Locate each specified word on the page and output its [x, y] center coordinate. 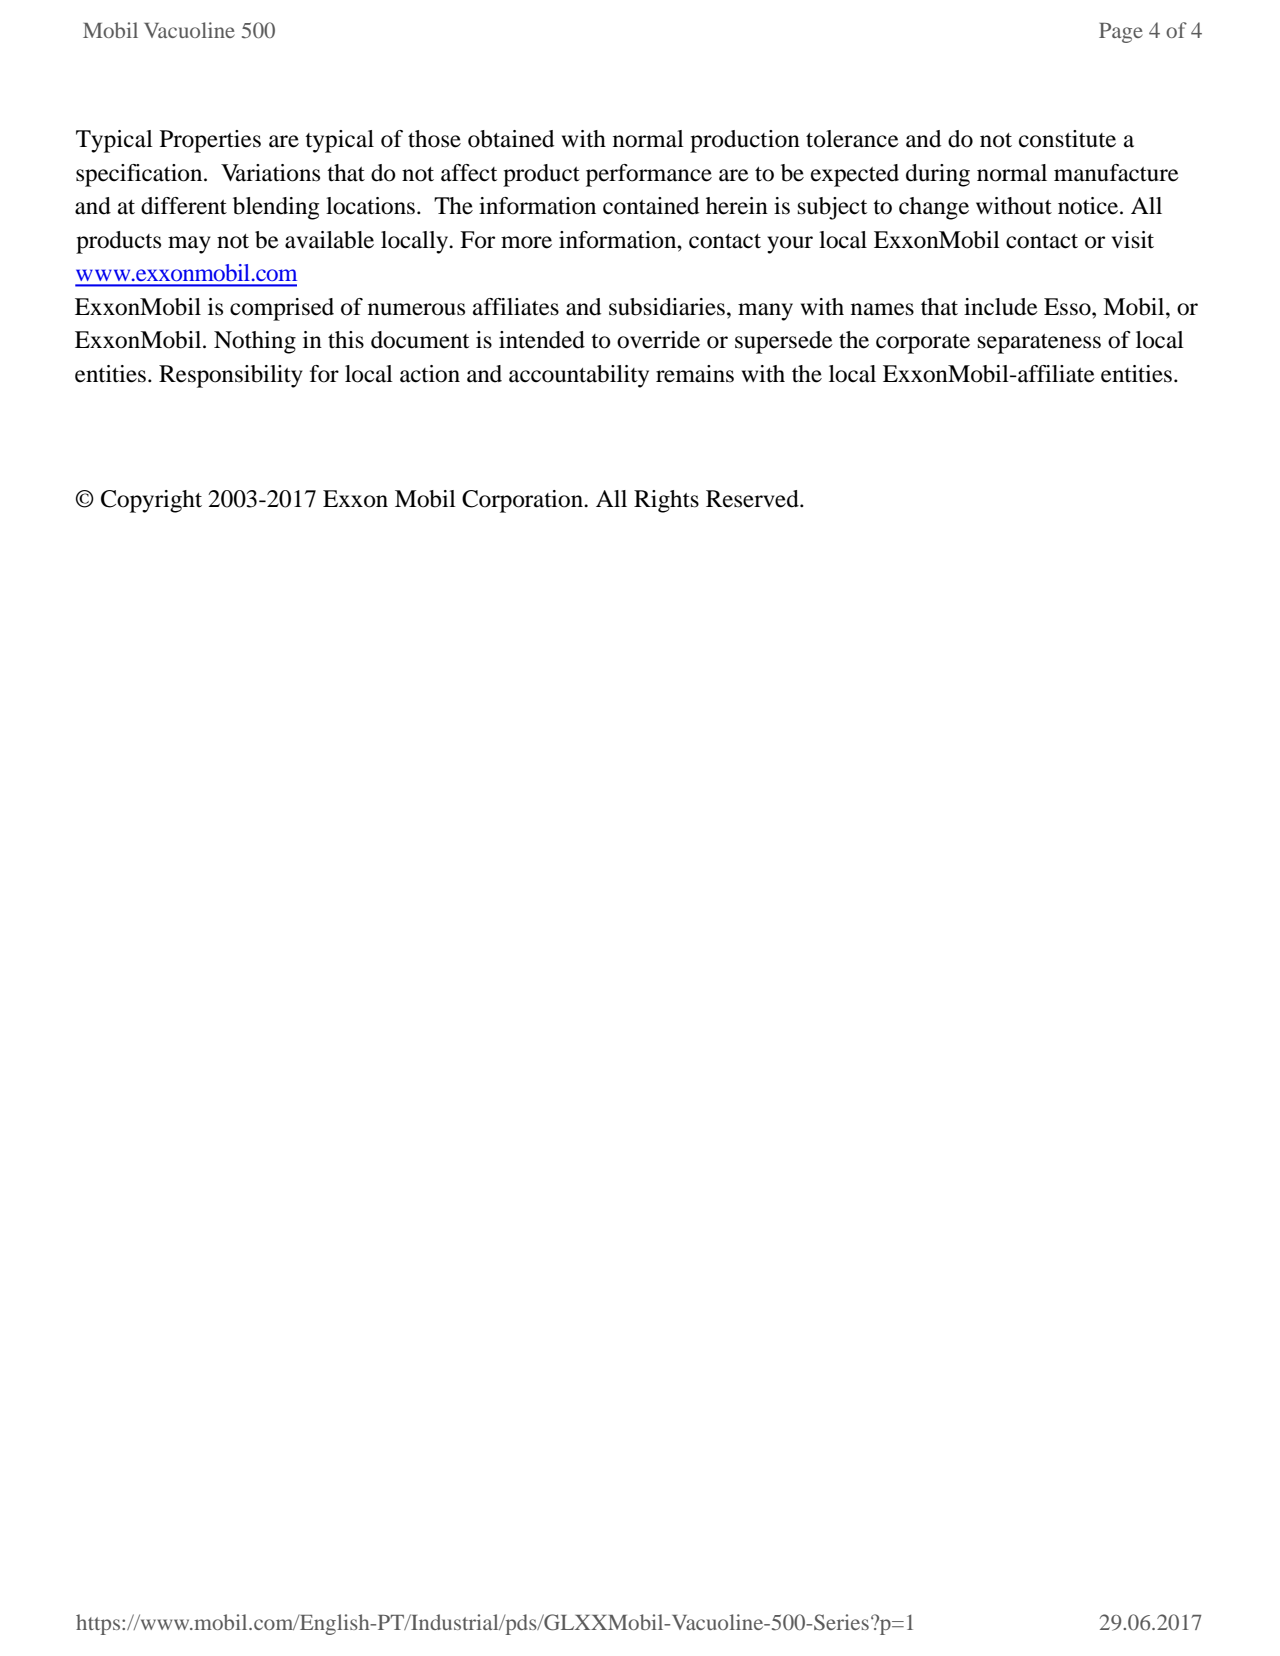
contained [651, 206]
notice [1089, 206]
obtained [511, 139]
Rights [666, 501]
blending [276, 208]
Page [1121, 33]
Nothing [255, 342]
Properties [210, 141]
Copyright [151, 501]
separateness [1039, 344]
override [658, 340]
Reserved [753, 499]
